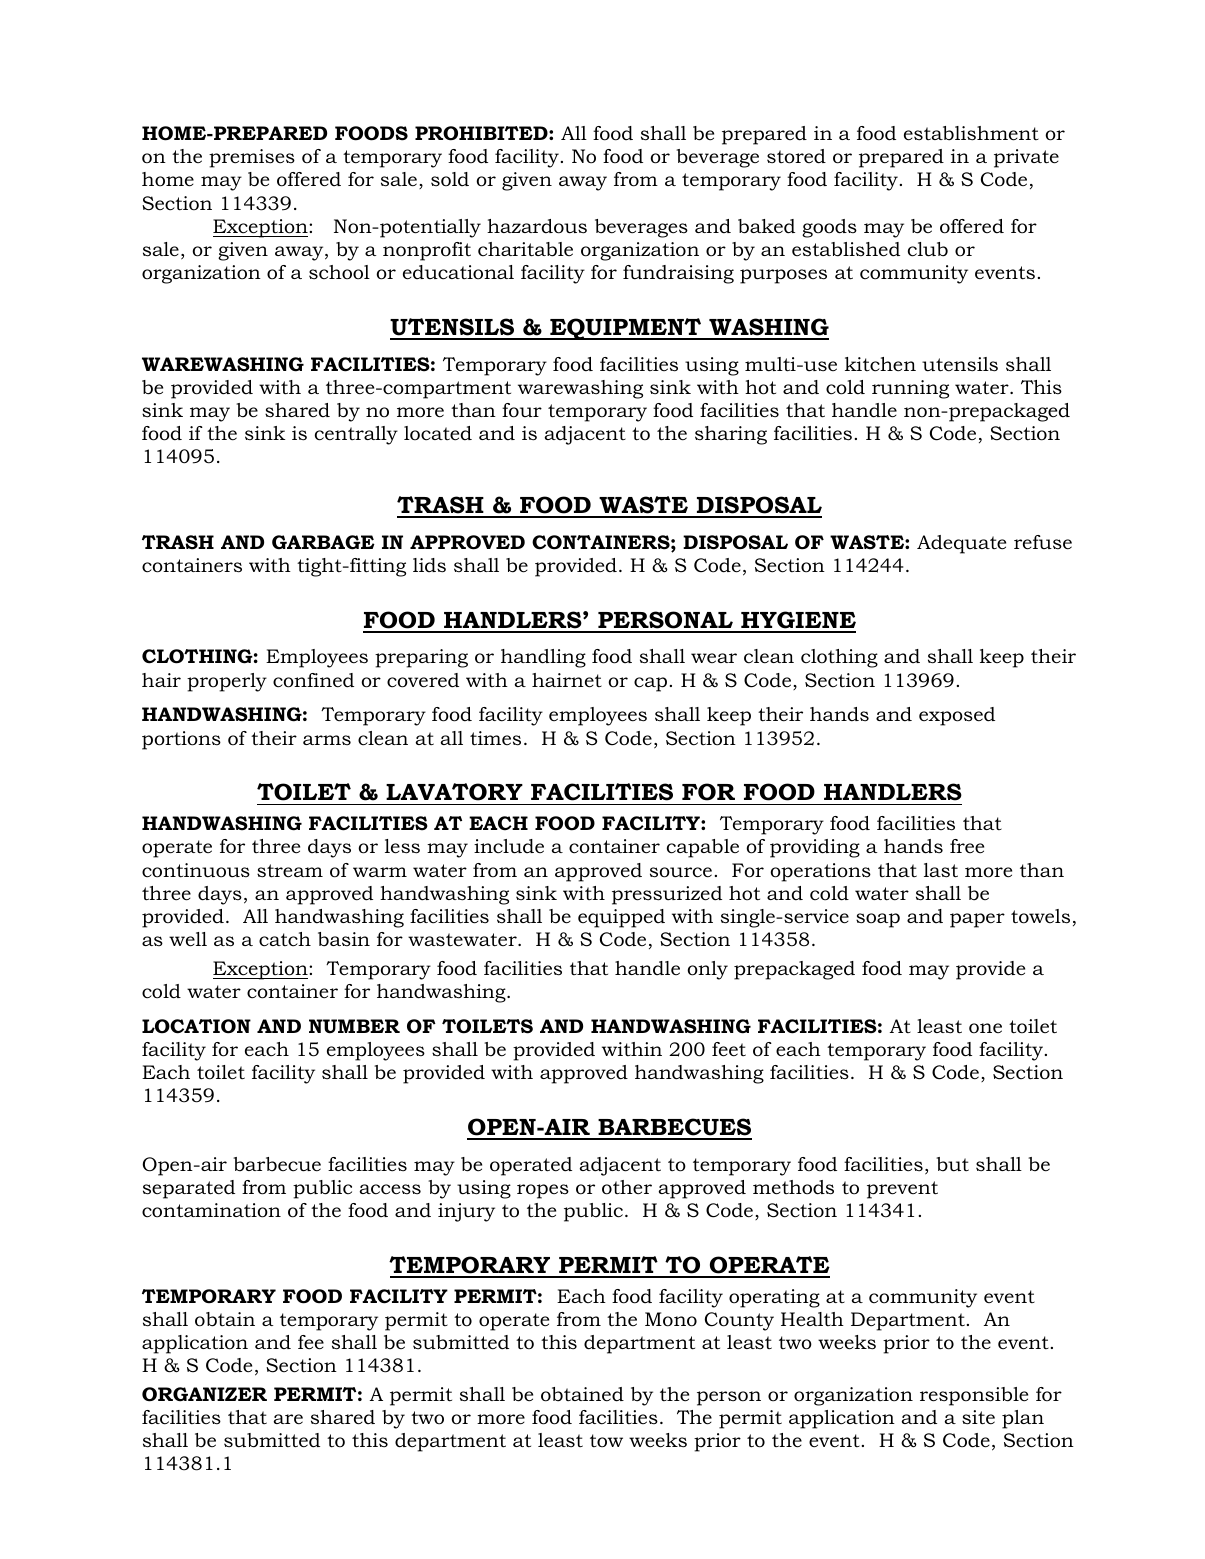  I want to click on establishment, so click(971, 133).
